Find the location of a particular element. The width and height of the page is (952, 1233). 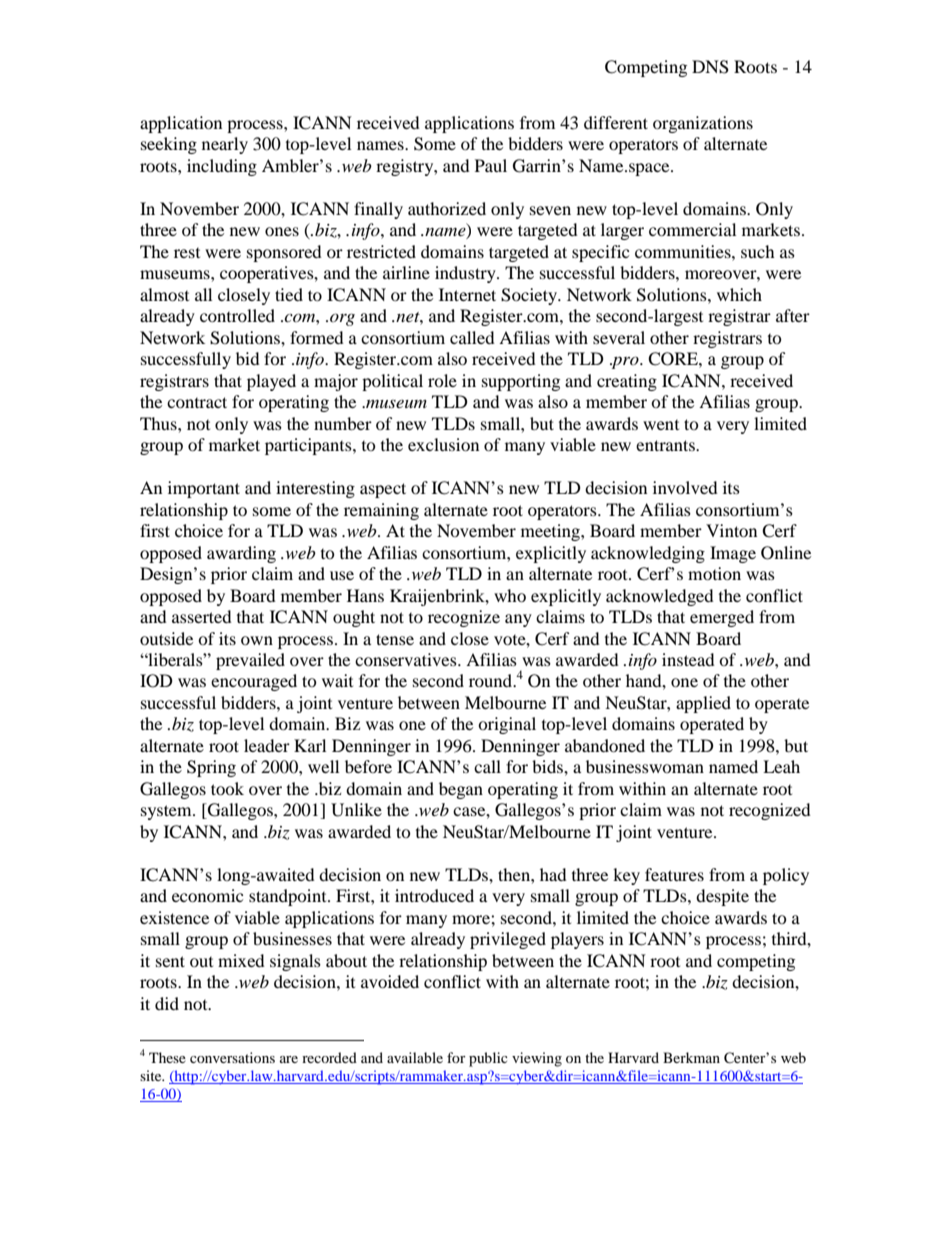

exclusion is located at coordinates (443, 444).
